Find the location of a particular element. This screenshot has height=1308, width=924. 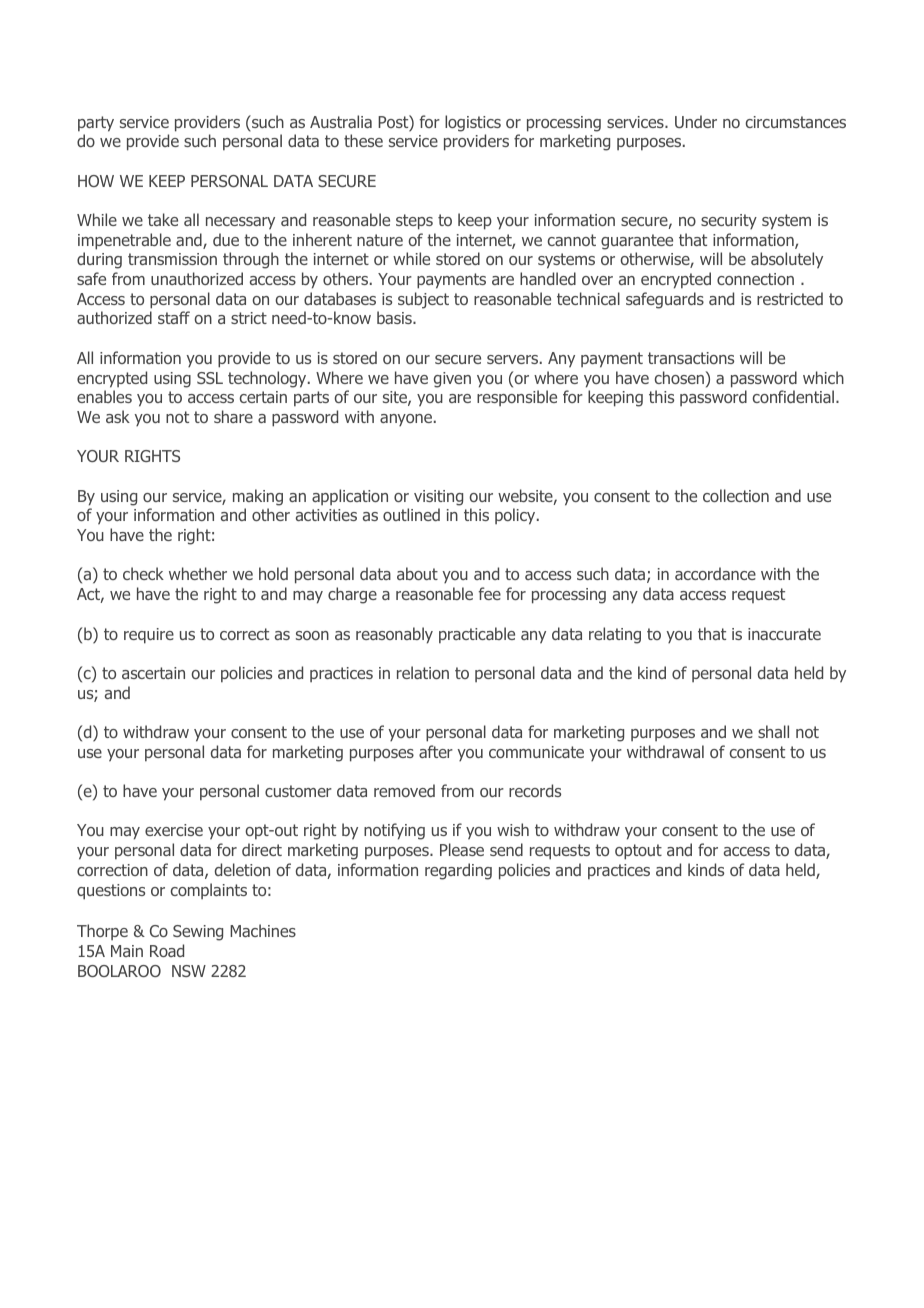

inaccurate is located at coordinates (784, 634).
